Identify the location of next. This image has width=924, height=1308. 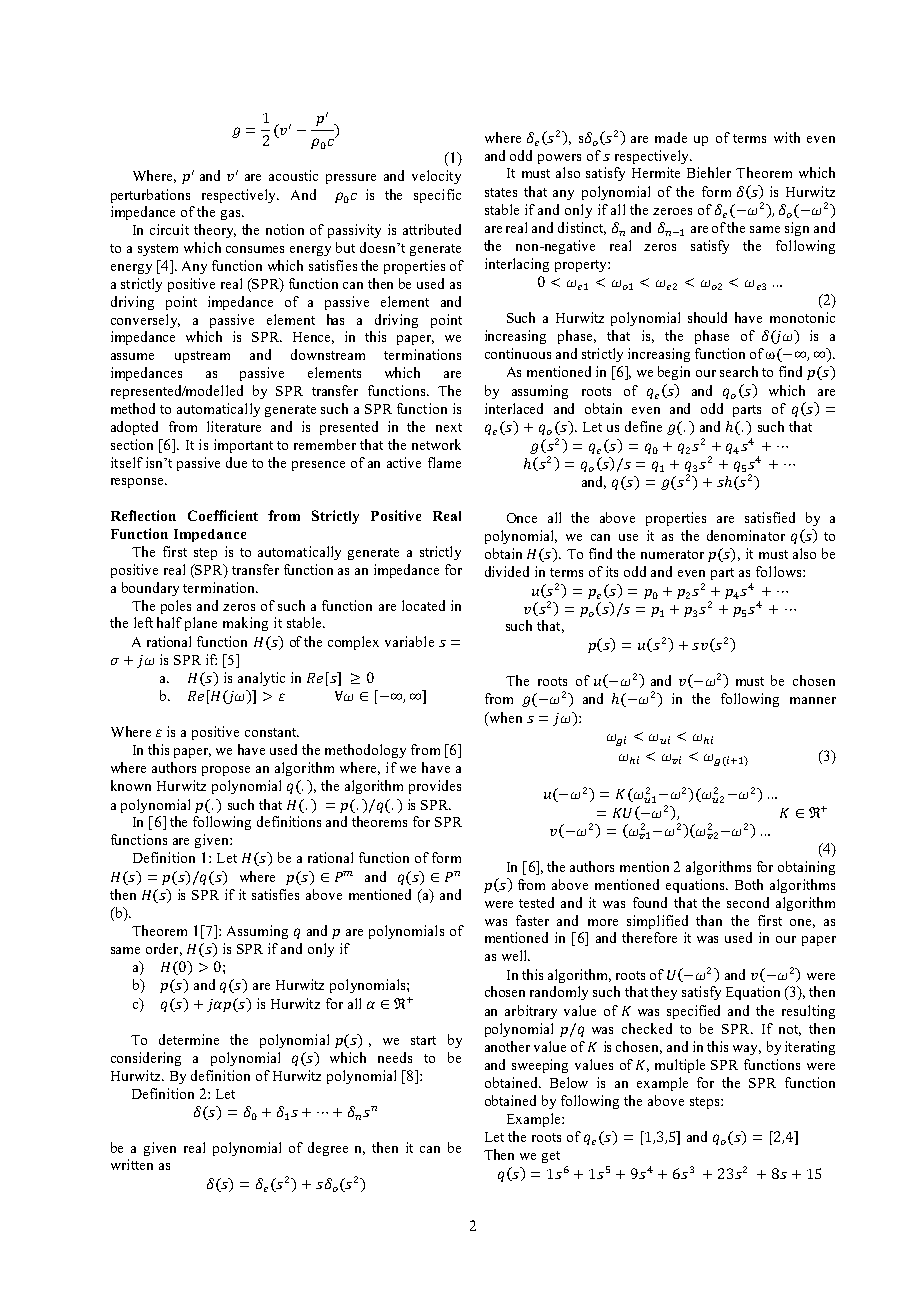
(449, 427).
